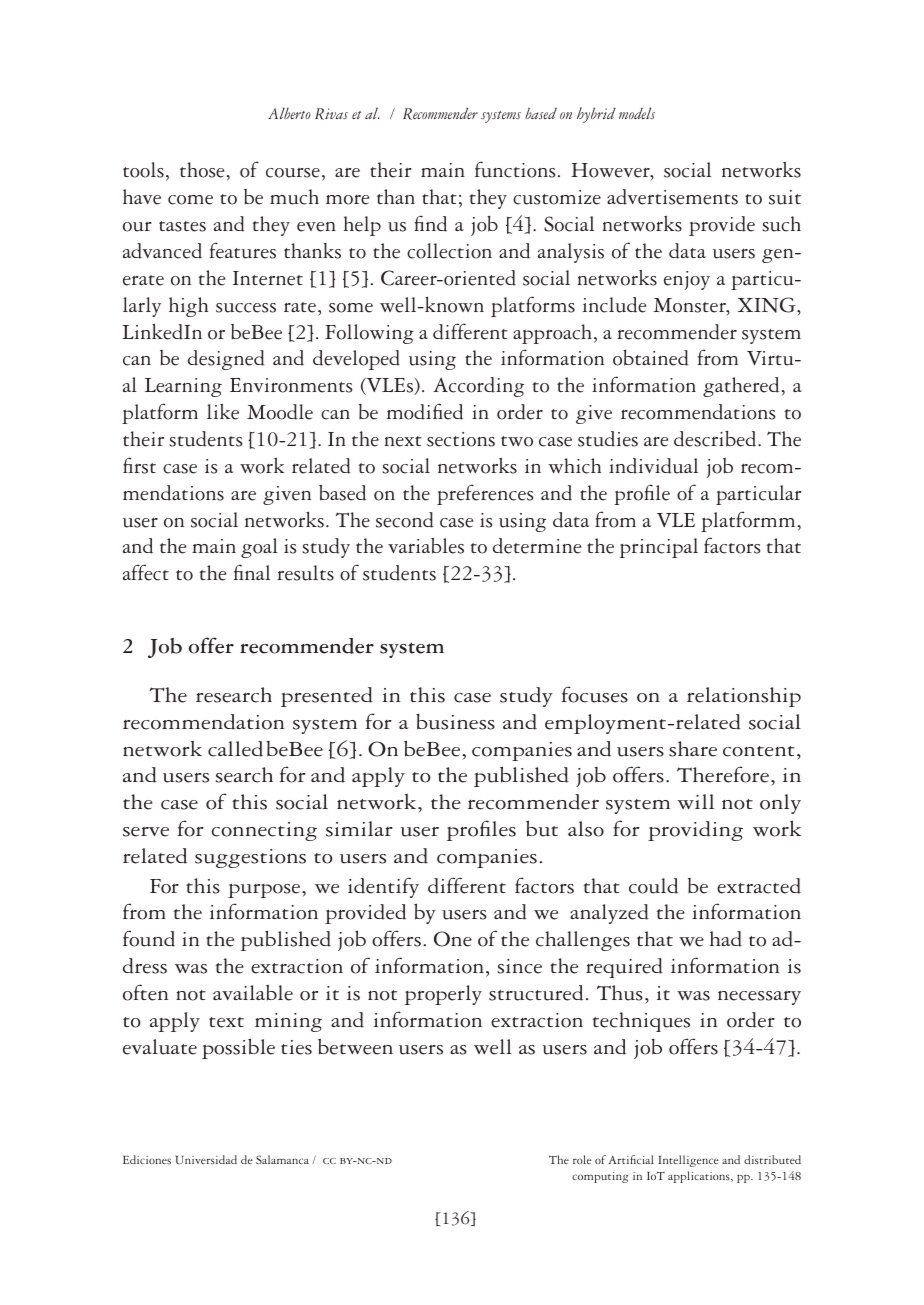 Image resolution: width=924 pixels, height=1305 pixels. Describe the element at coordinates (202, 170) in the screenshot. I see `those` at that location.
